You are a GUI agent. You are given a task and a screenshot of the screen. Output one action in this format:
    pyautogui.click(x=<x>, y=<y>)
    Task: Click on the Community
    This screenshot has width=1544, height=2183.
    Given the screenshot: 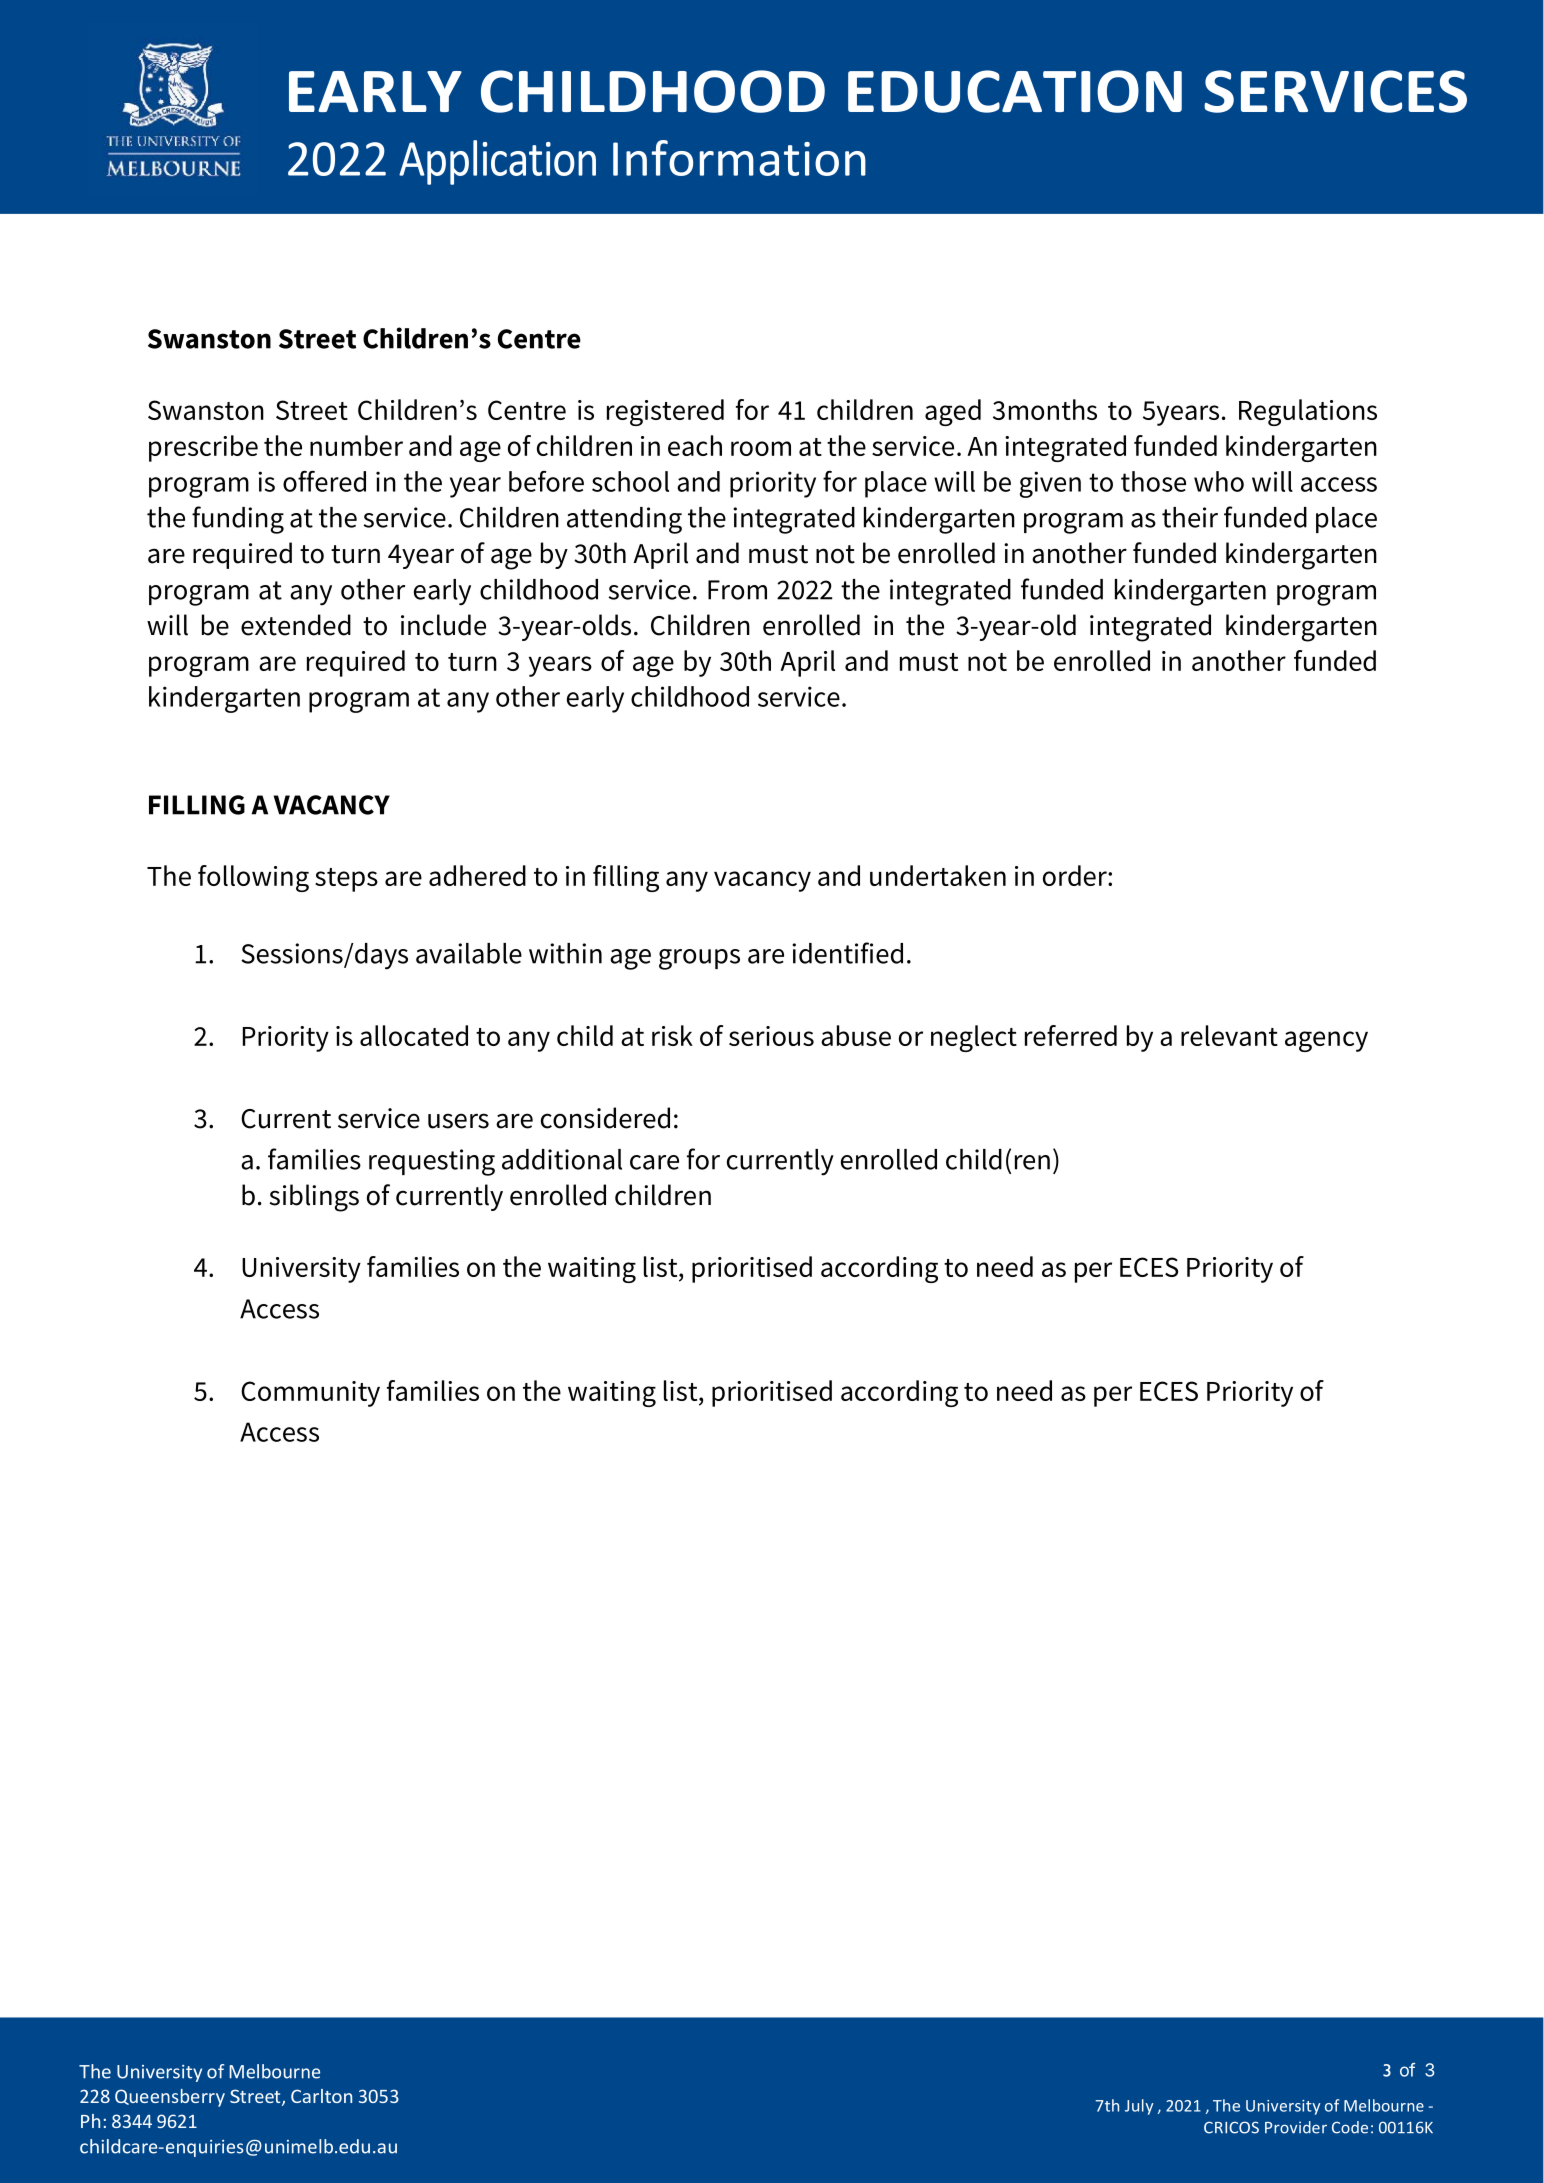 What is the action you would take?
    pyautogui.click(x=310, y=1394)
